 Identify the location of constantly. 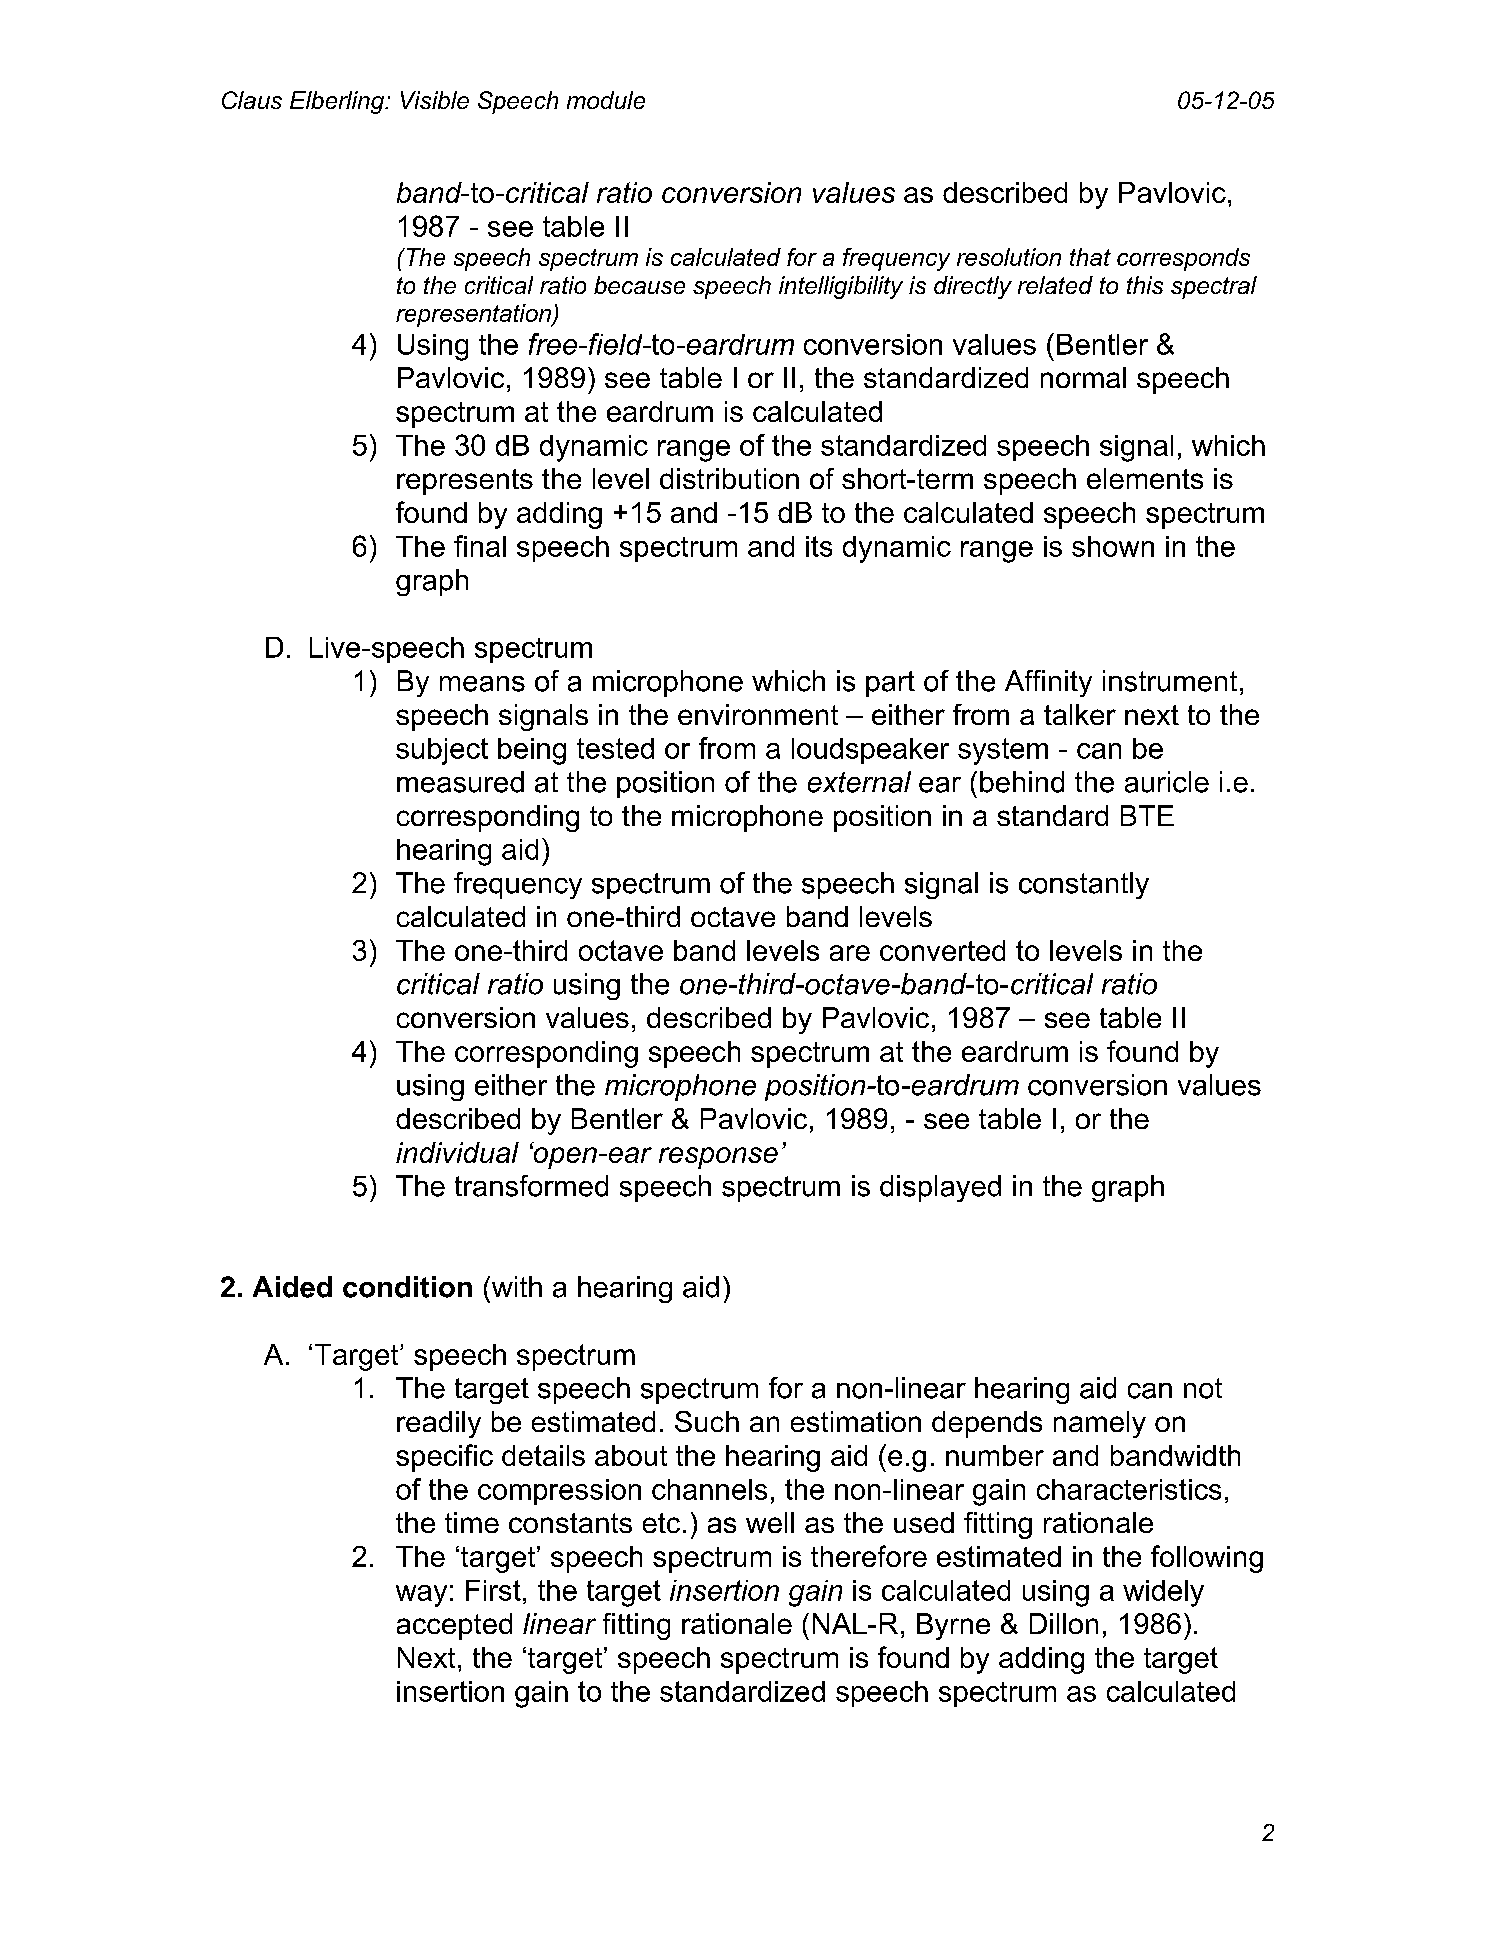
(1084, 885).
